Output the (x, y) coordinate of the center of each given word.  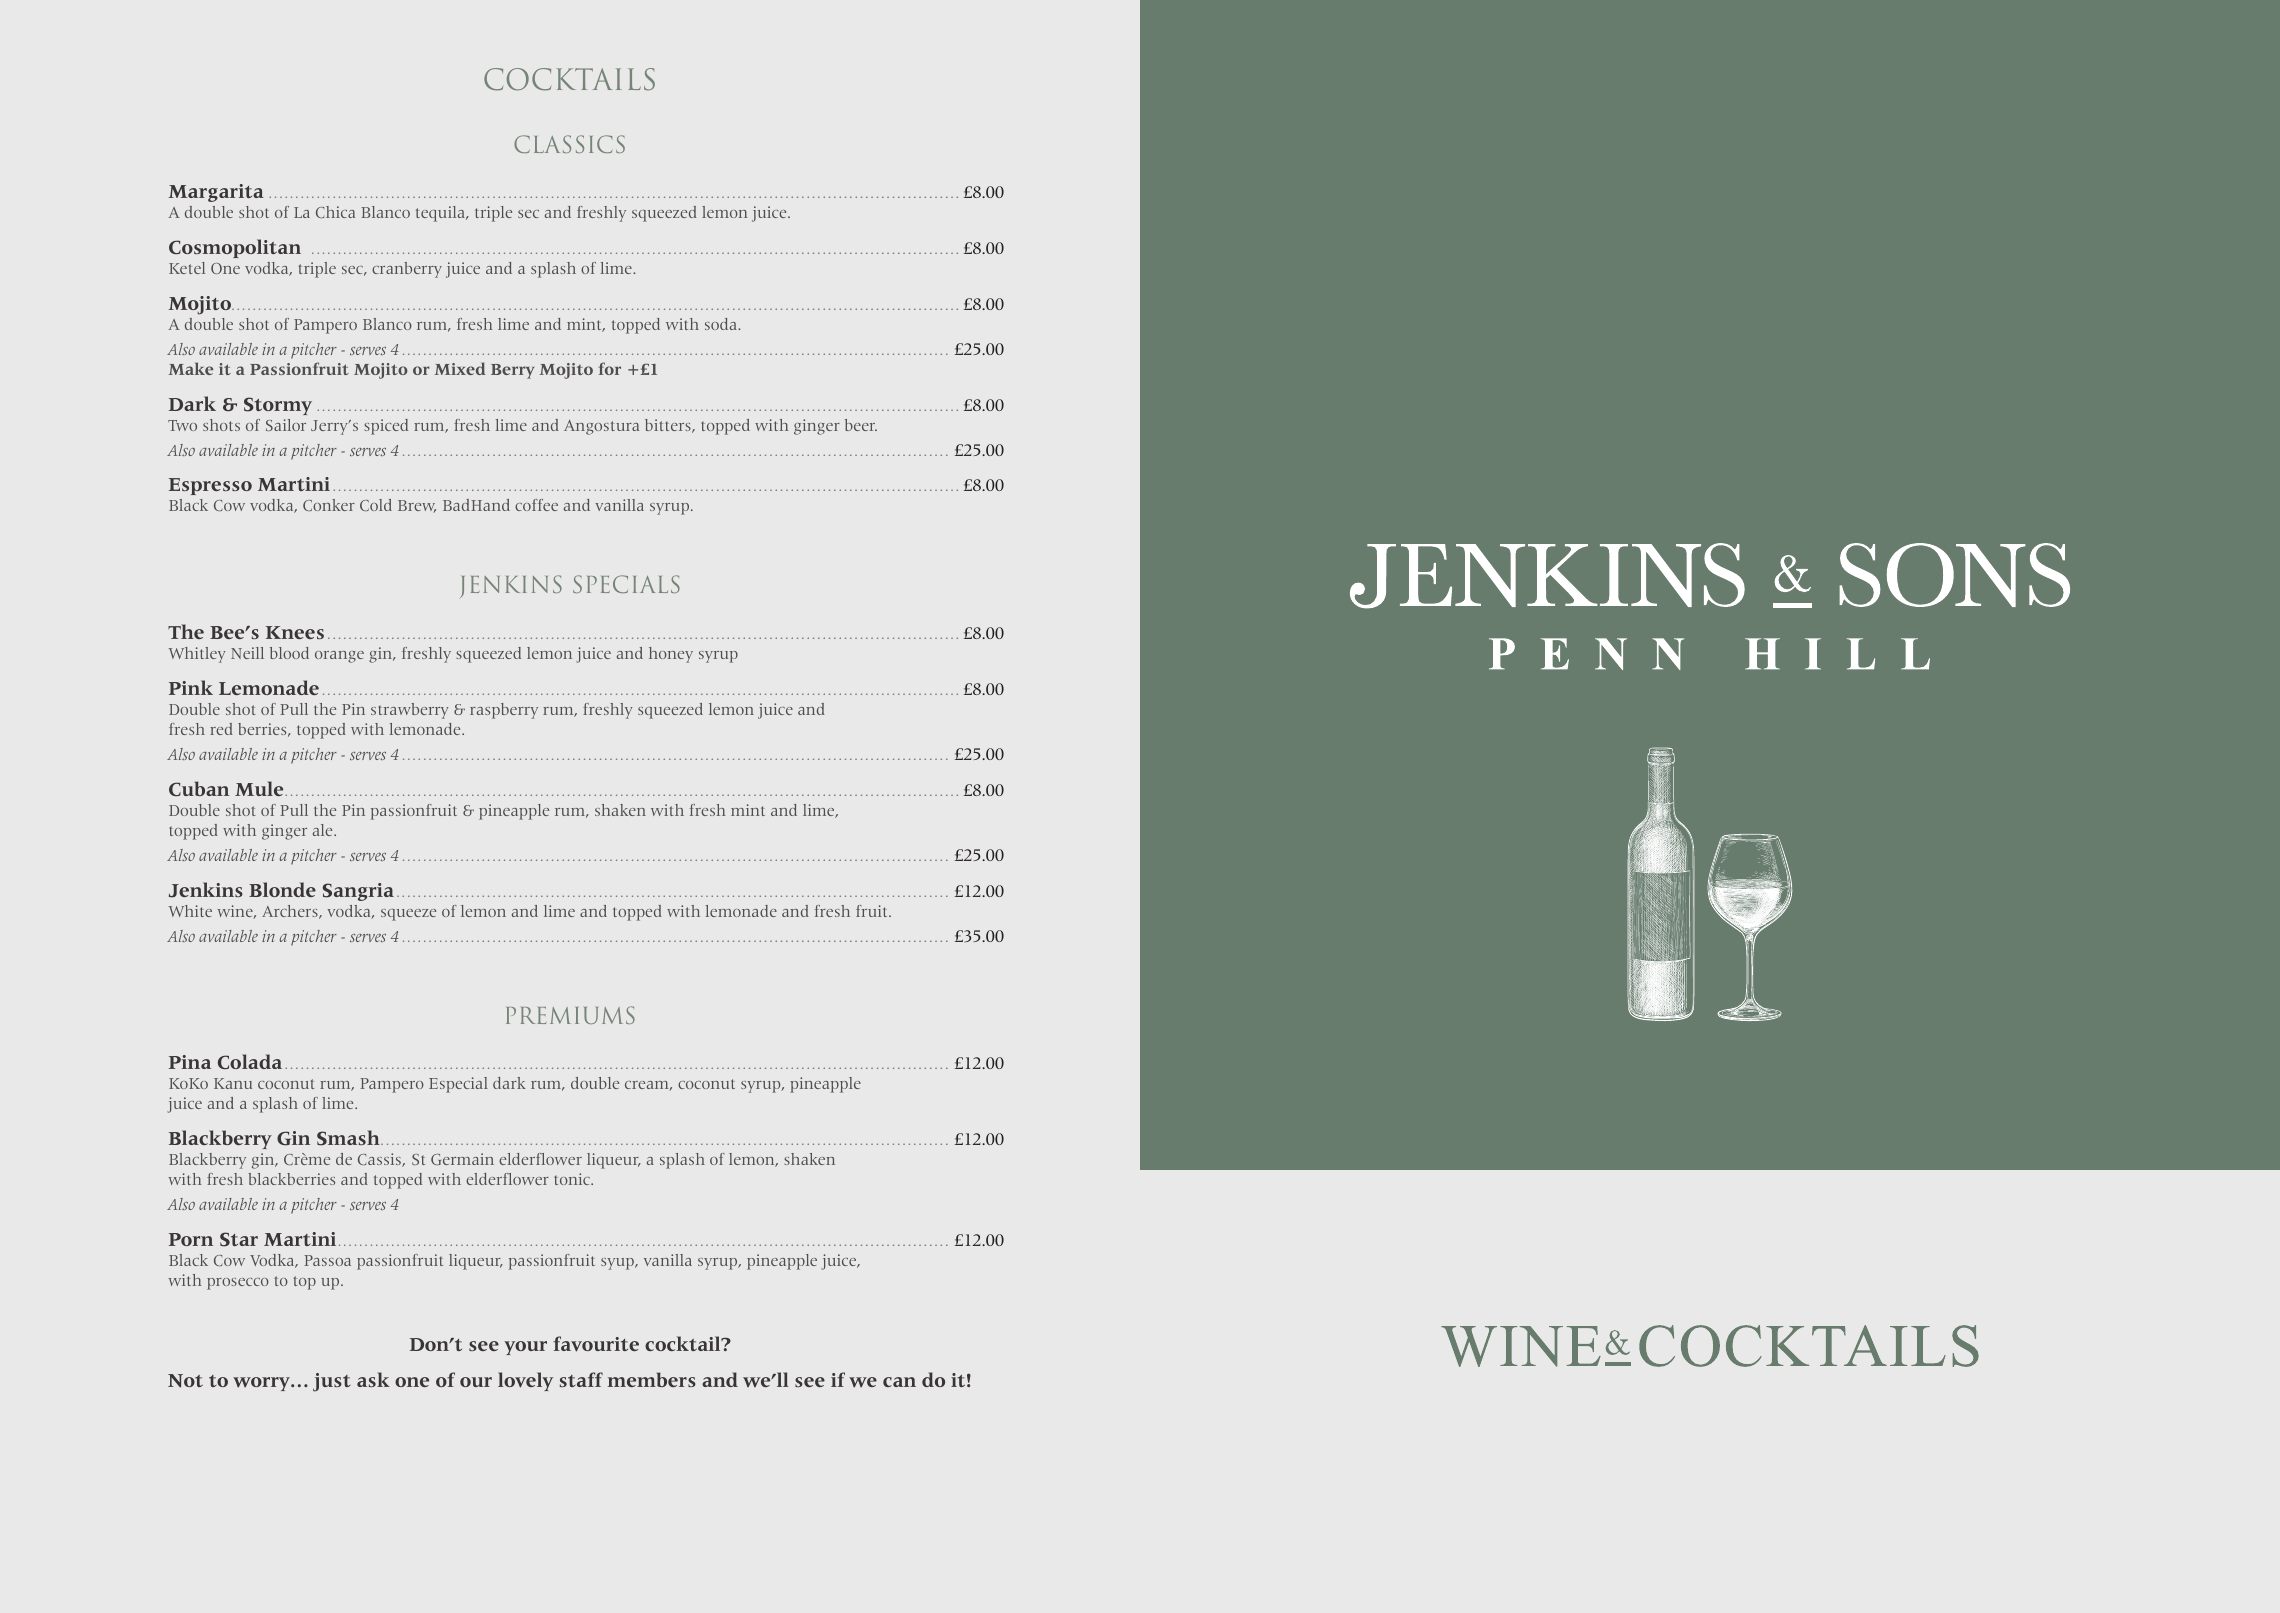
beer (861, 425)
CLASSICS (569, 144)
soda (722, 324)
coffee (536, 505)
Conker (329, 505)
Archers (291, 912)
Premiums (570, 1015)
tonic (573, 1179)
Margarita (216, 193)
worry (262, 1384)
